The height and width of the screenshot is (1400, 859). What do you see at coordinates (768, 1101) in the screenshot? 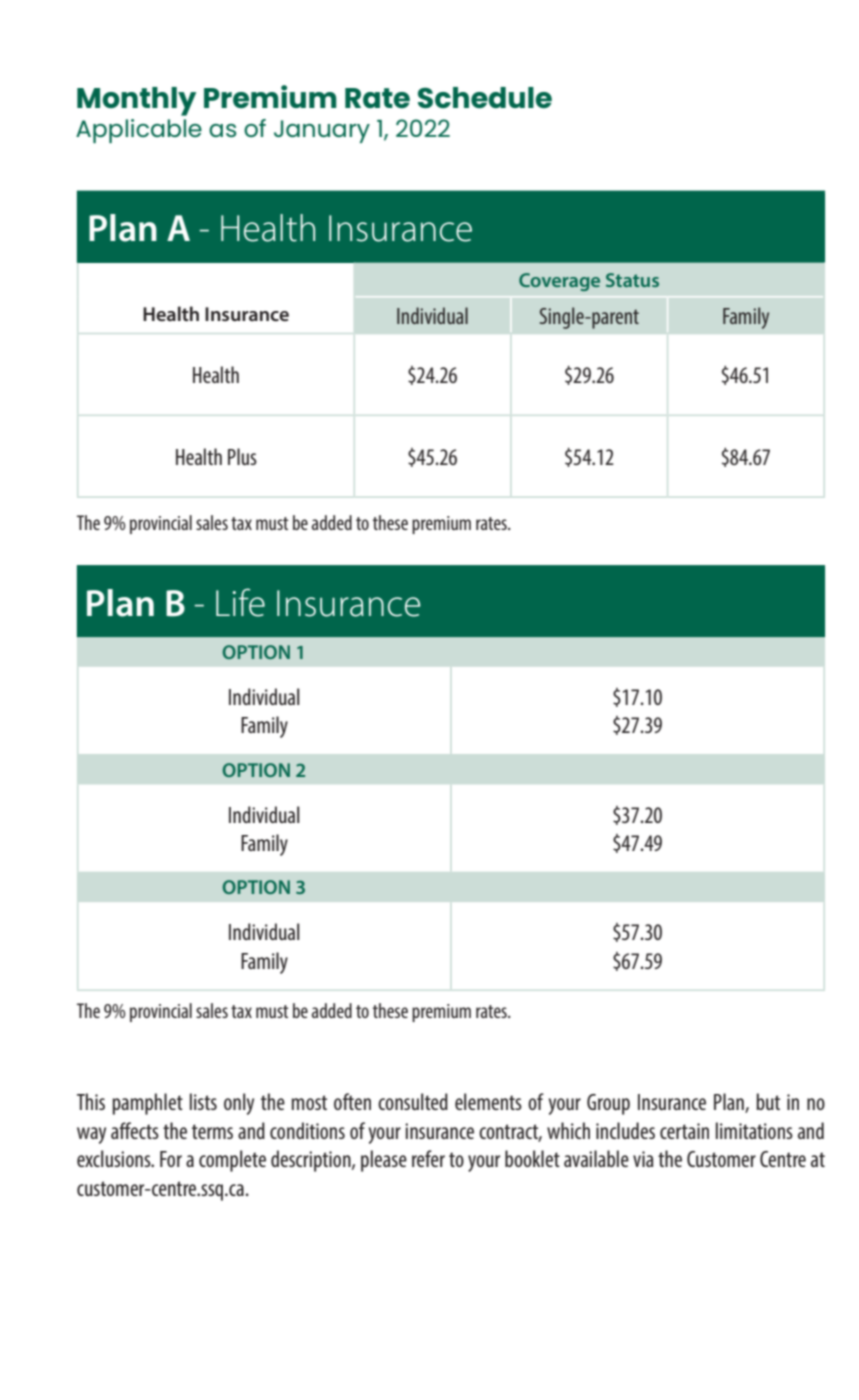
I see `but` at bounding box center [768, 1101].
